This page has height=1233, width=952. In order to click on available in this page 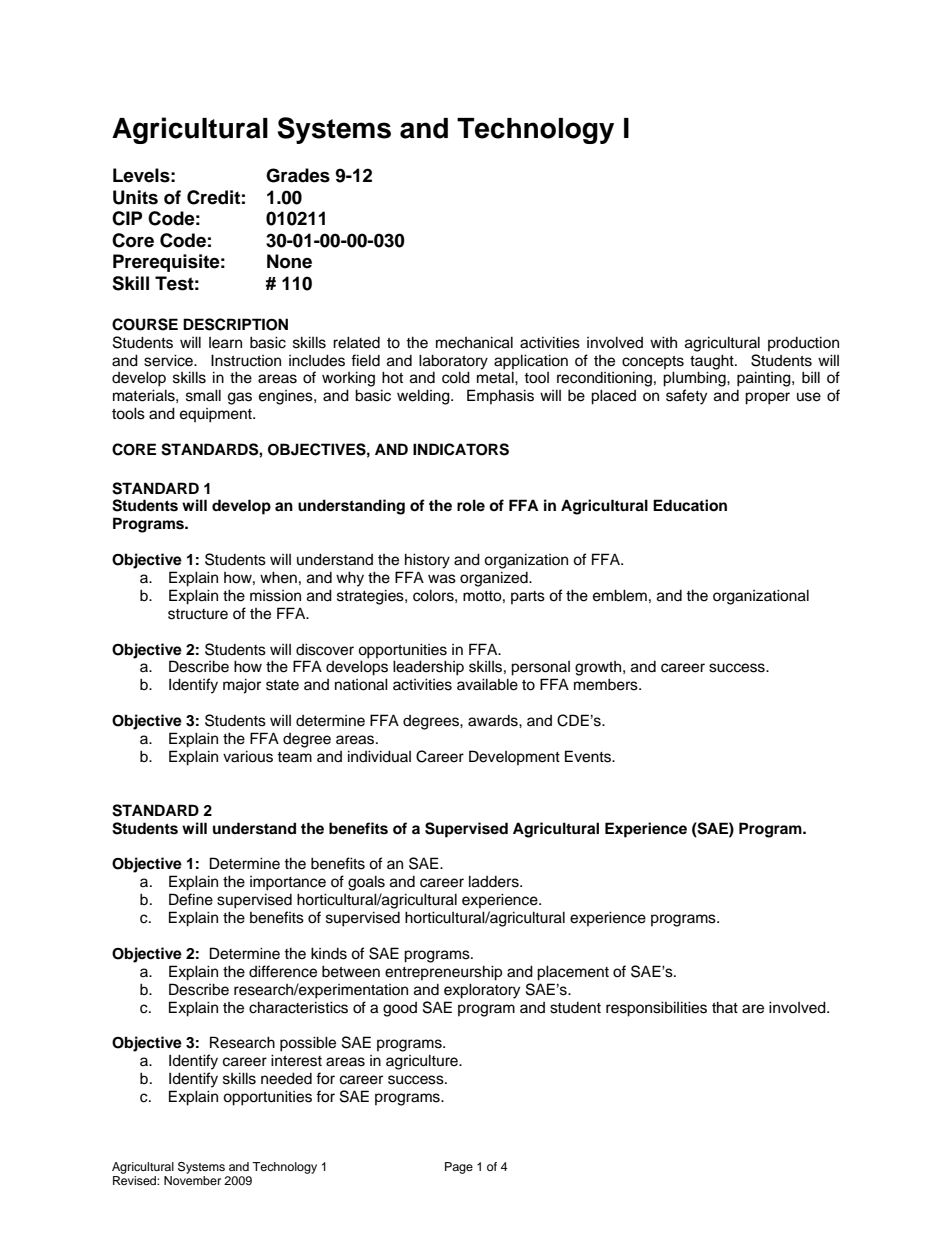, I will do `click(487, 684)`.
